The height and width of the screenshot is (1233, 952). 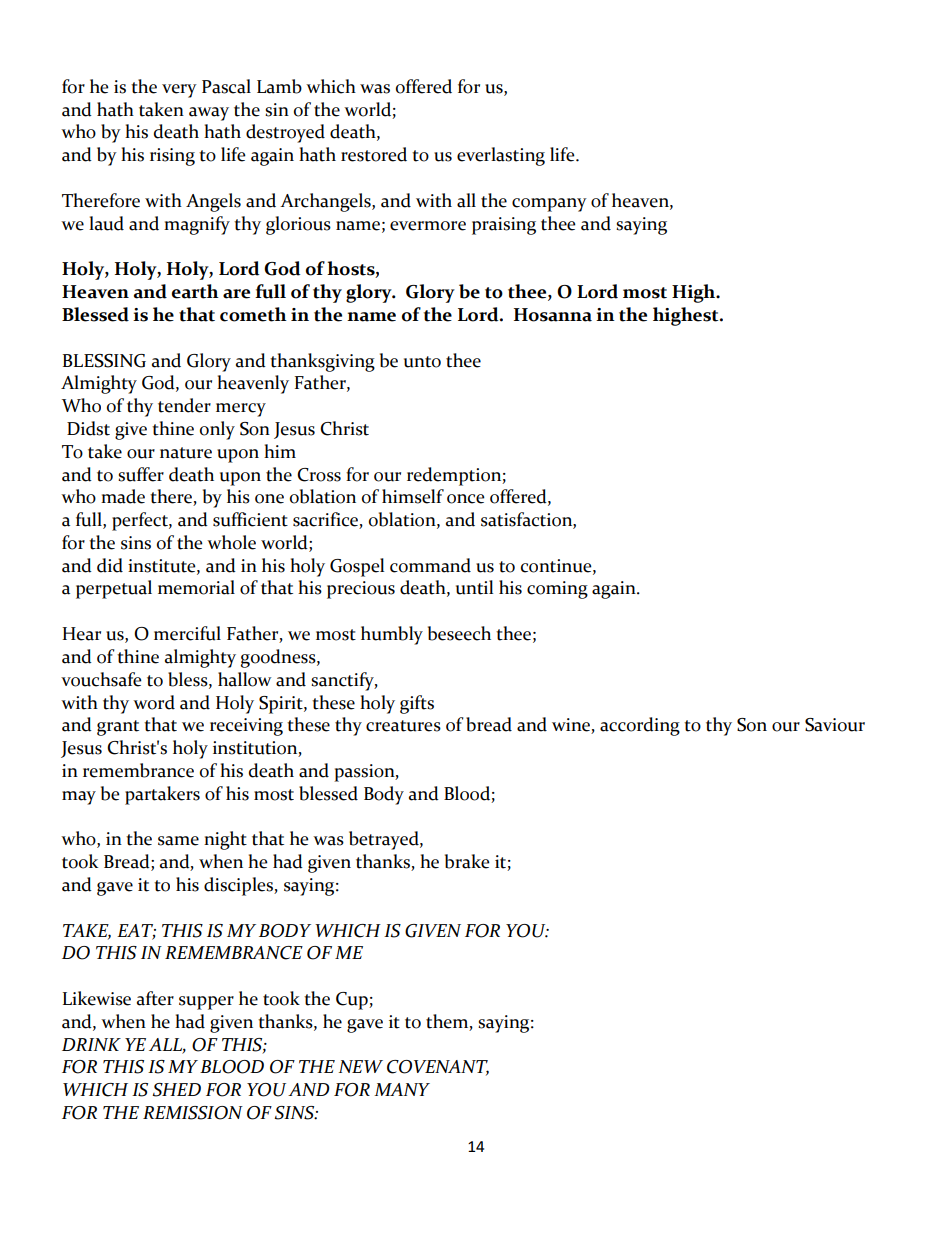 I want to click on away, so click(x=209, y=114).
